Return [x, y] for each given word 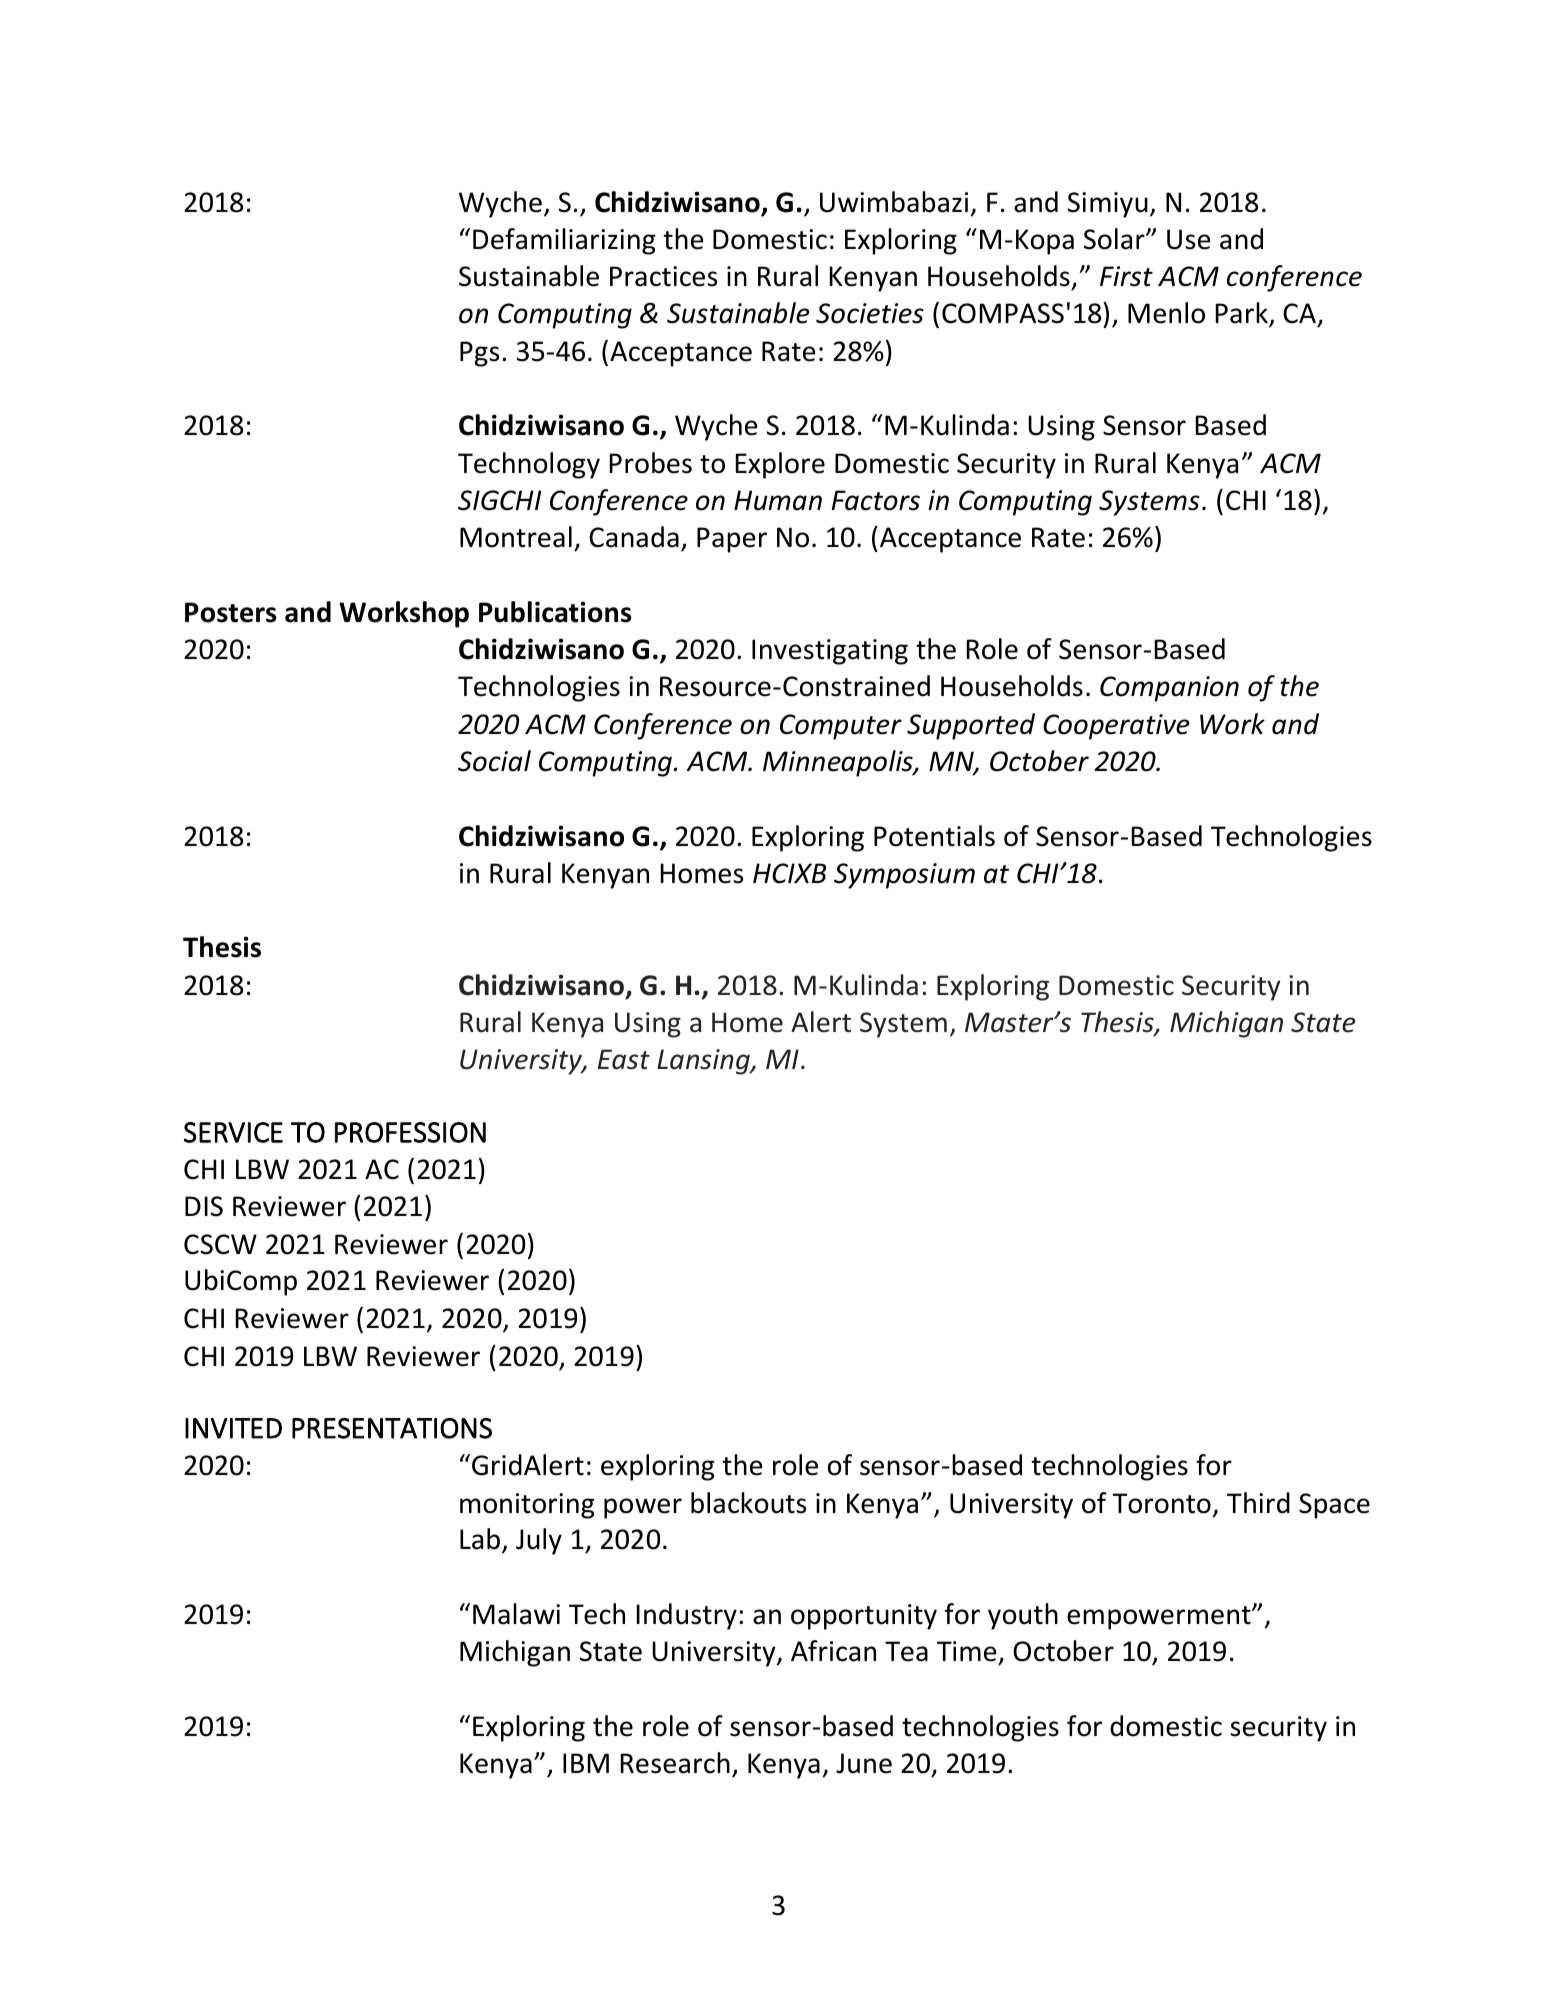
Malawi [516, 1614]
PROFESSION [410, 1132]
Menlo [1166, 313]
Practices [663, 276]
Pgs [479, 354]
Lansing [704, 1062]
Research [675, 1763]
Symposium [904, 876]
